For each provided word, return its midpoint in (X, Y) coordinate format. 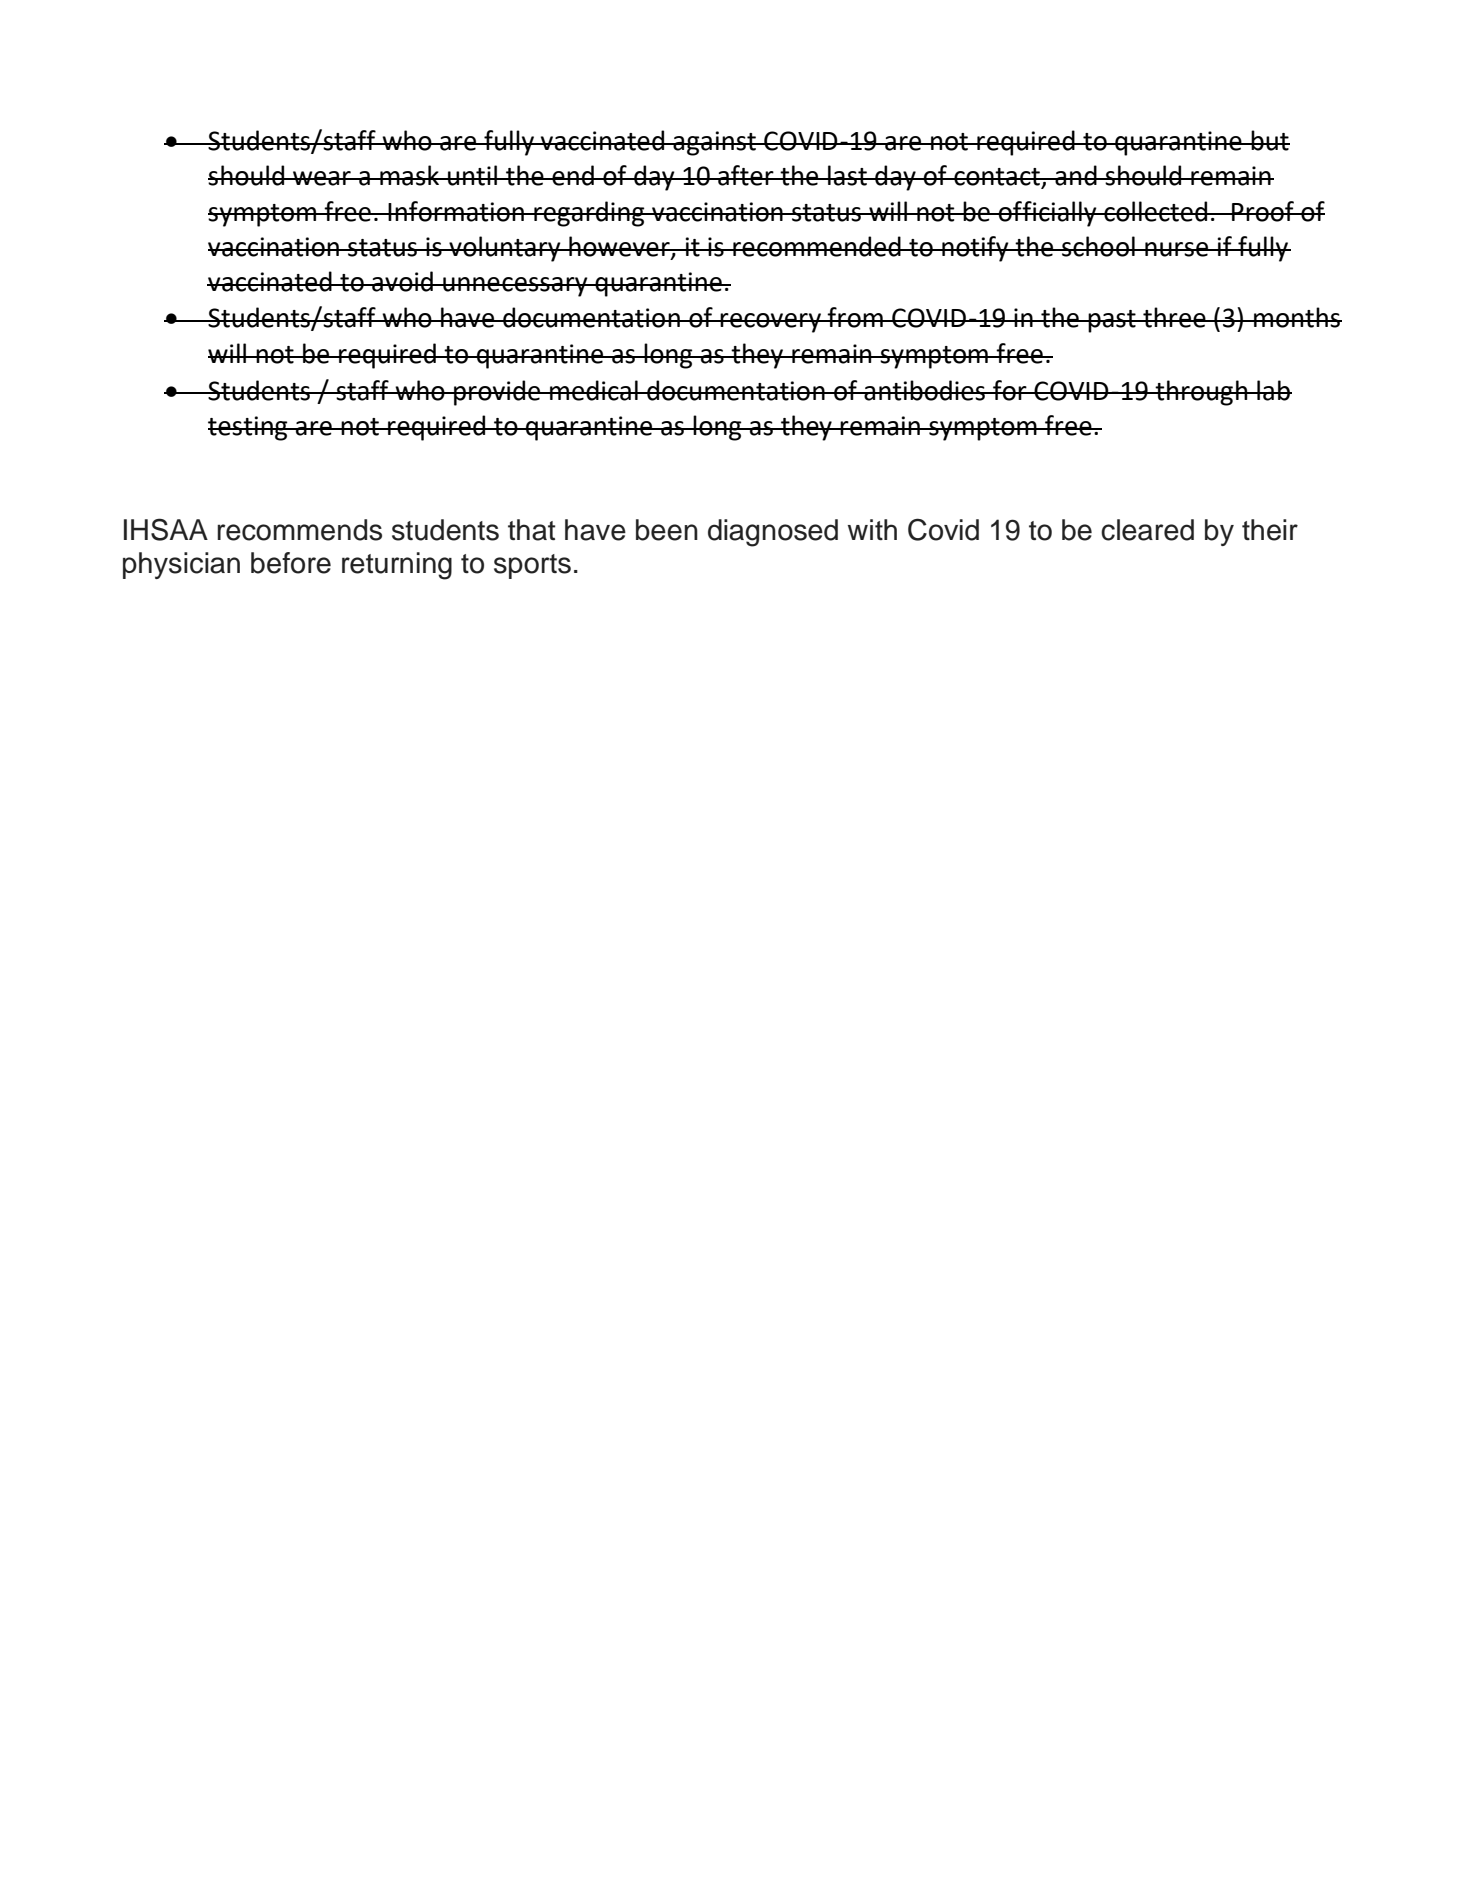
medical (594, 390)
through (1201, 393)
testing (249, 428)
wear (322, 178)
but (1270, 140)
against (714, 143)
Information (456, 211)
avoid (402, 281)
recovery (771, 323)
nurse (1177, 249)
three (1174, 317)
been (667, 530)
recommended (817, 246)
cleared (1147, 530)
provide (497, 393)
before (291, 563)
